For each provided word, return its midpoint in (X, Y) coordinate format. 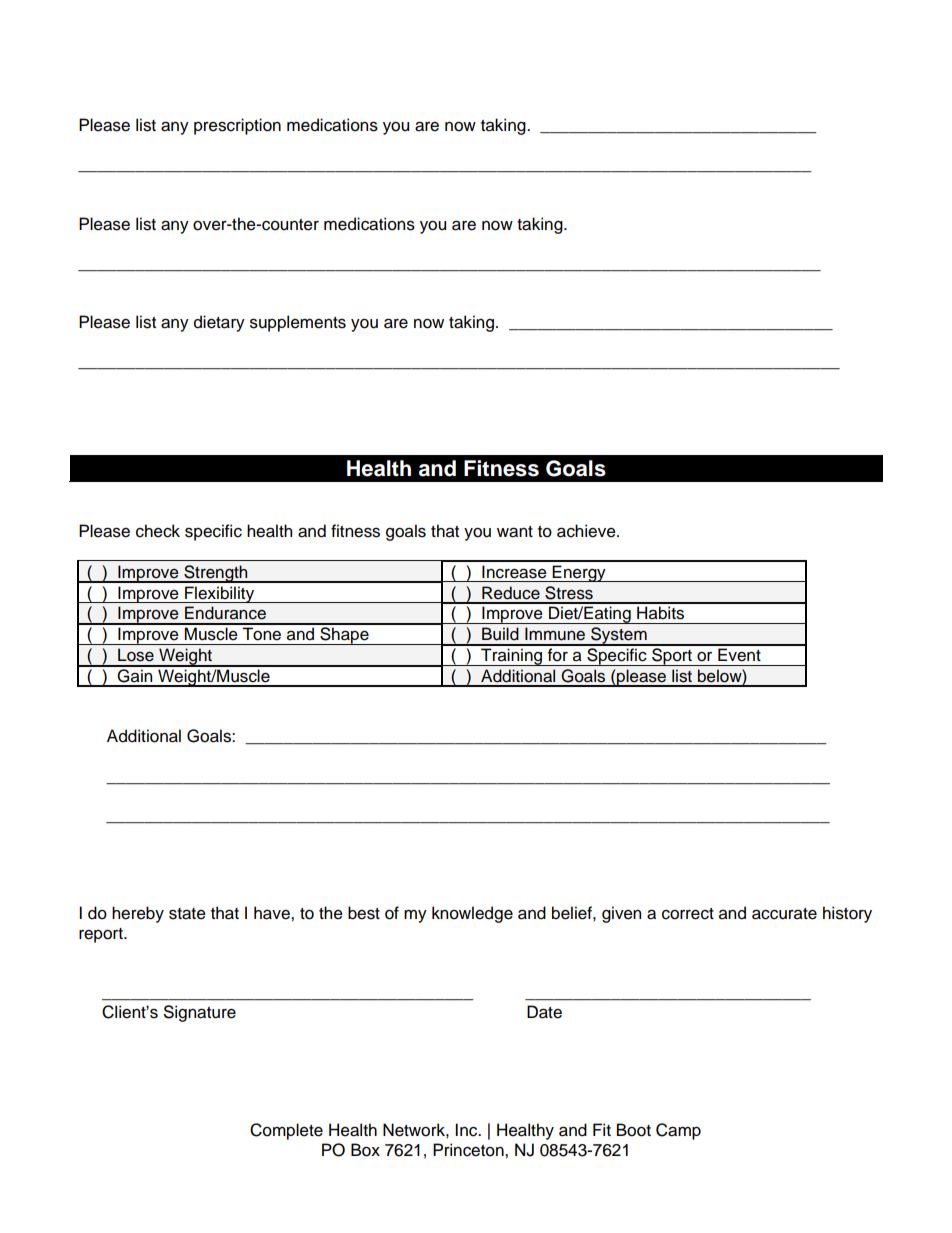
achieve (587, 531)
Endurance (225, 613)
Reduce (511, 593)
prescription (237, 126)
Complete (286, 1131)
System (619, 636)
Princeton (469, 1150)
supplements (298, 323)
